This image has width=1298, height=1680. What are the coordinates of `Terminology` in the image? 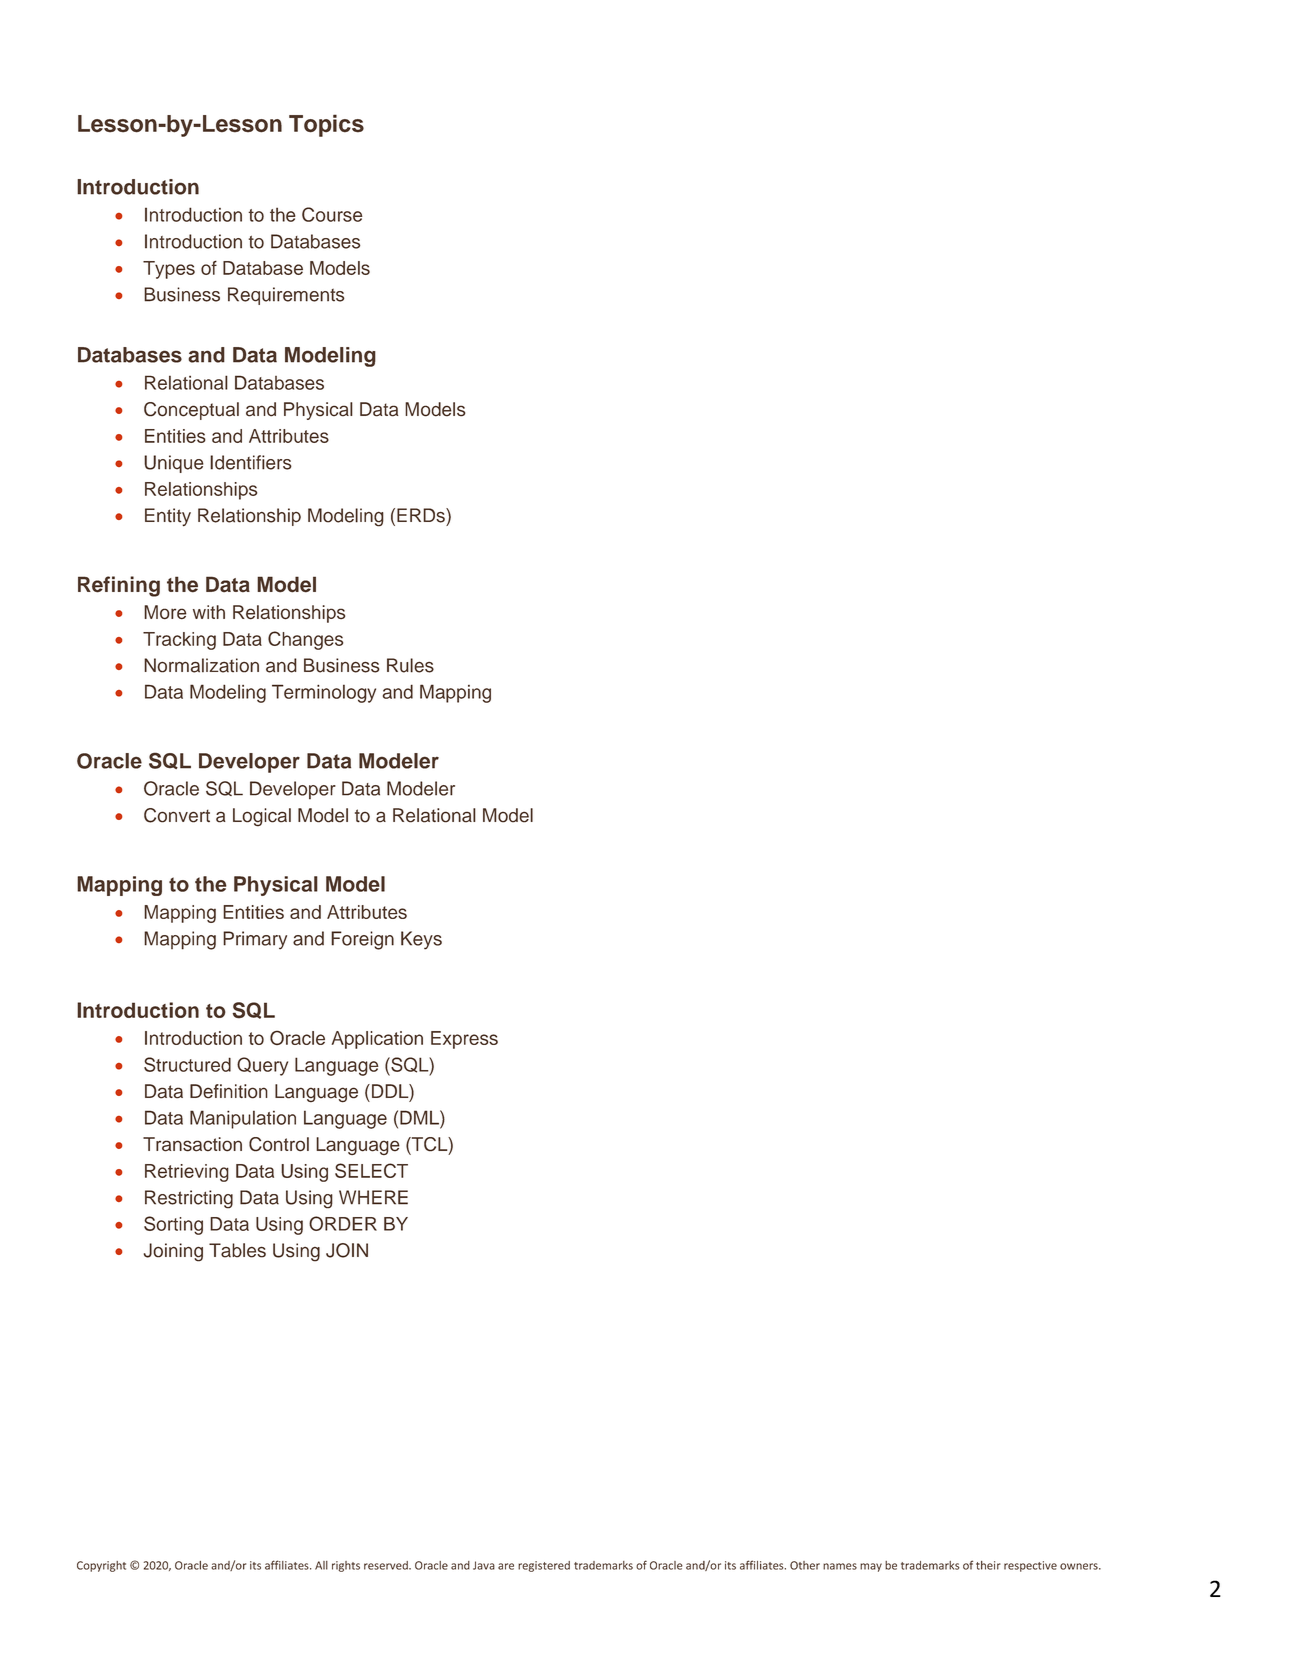 It's located at (324, 693).
